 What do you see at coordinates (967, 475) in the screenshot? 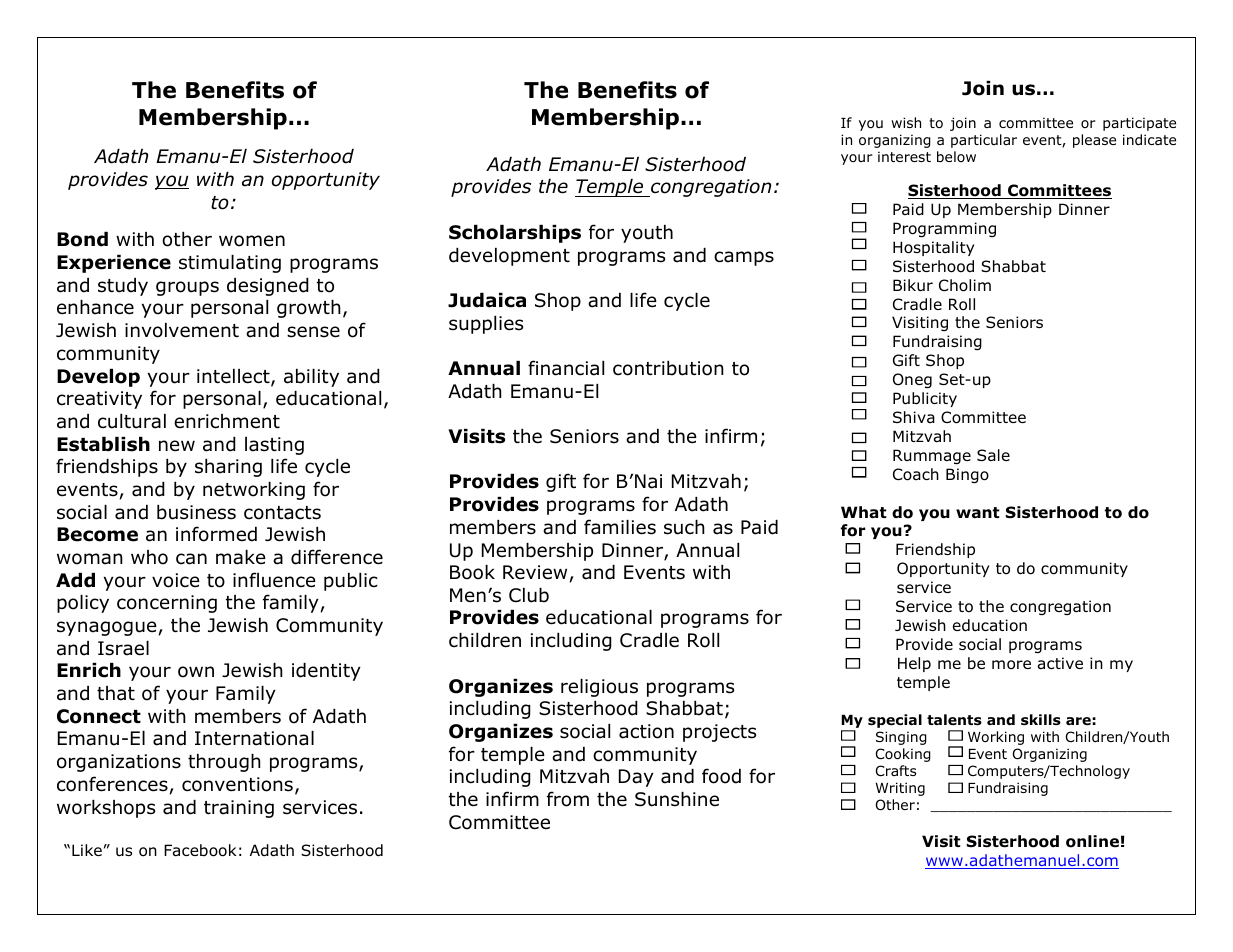
I see `Bingo` at bounding box center [967, 475].
